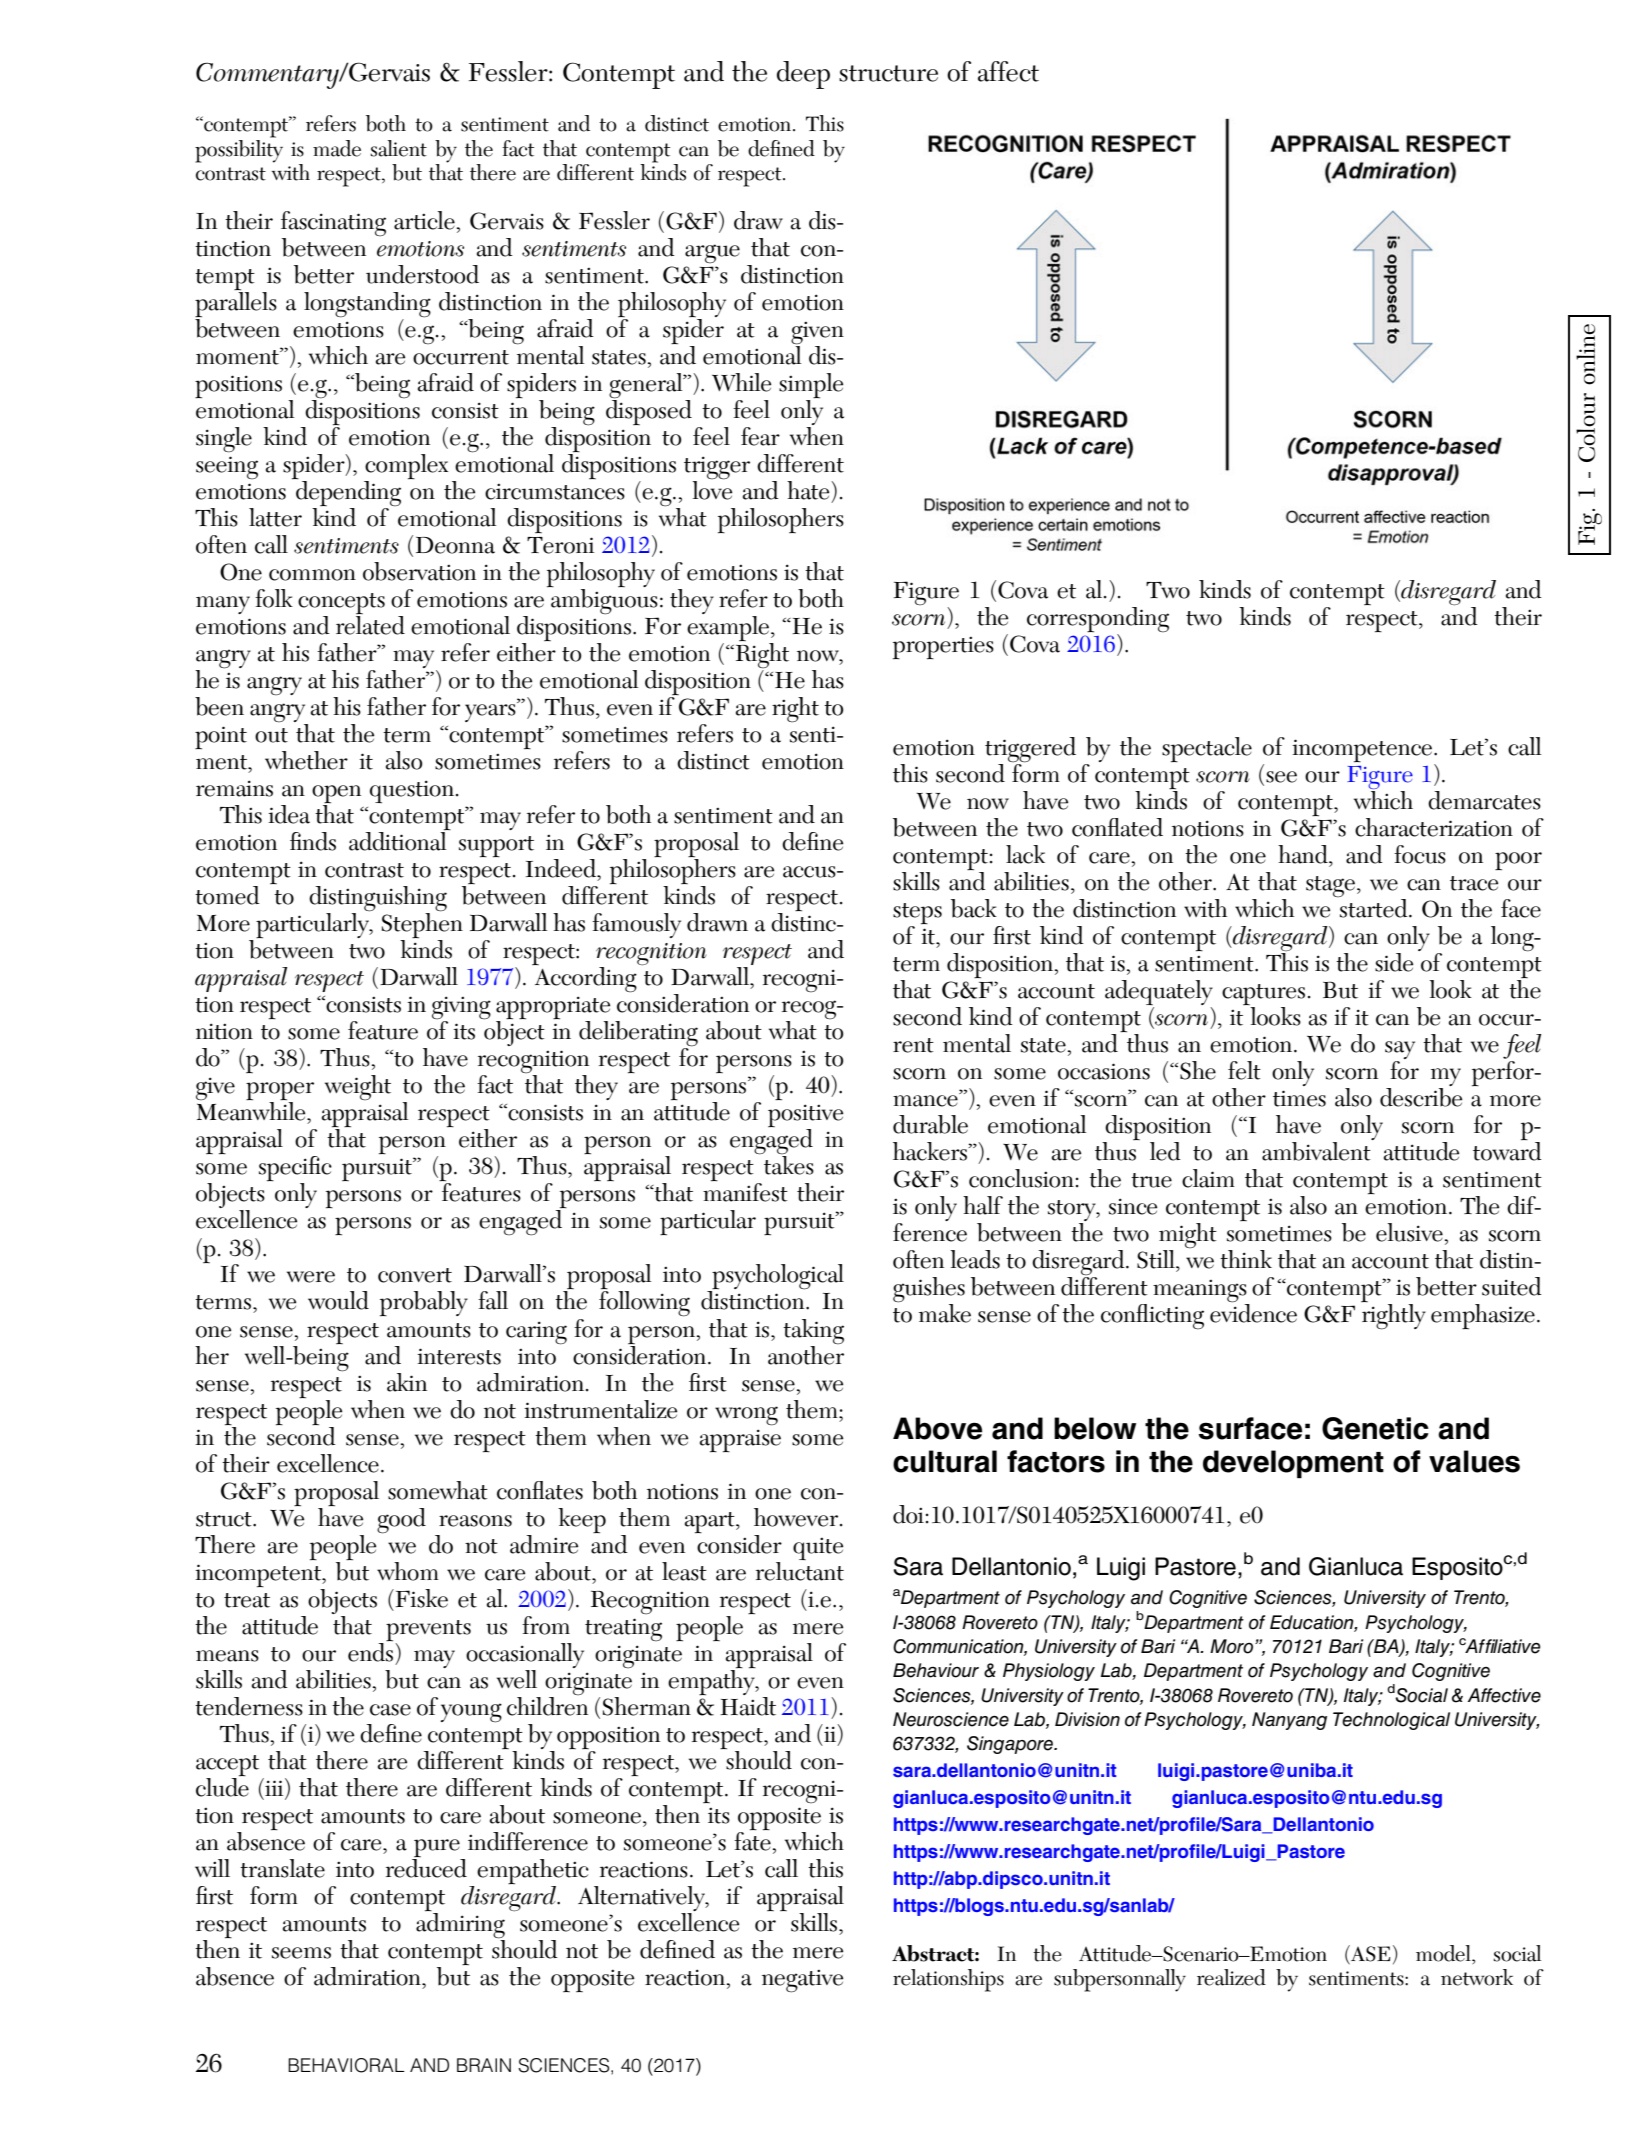 This image has height=2140, width=1630. I want to click on simple, so click(811, 385).
